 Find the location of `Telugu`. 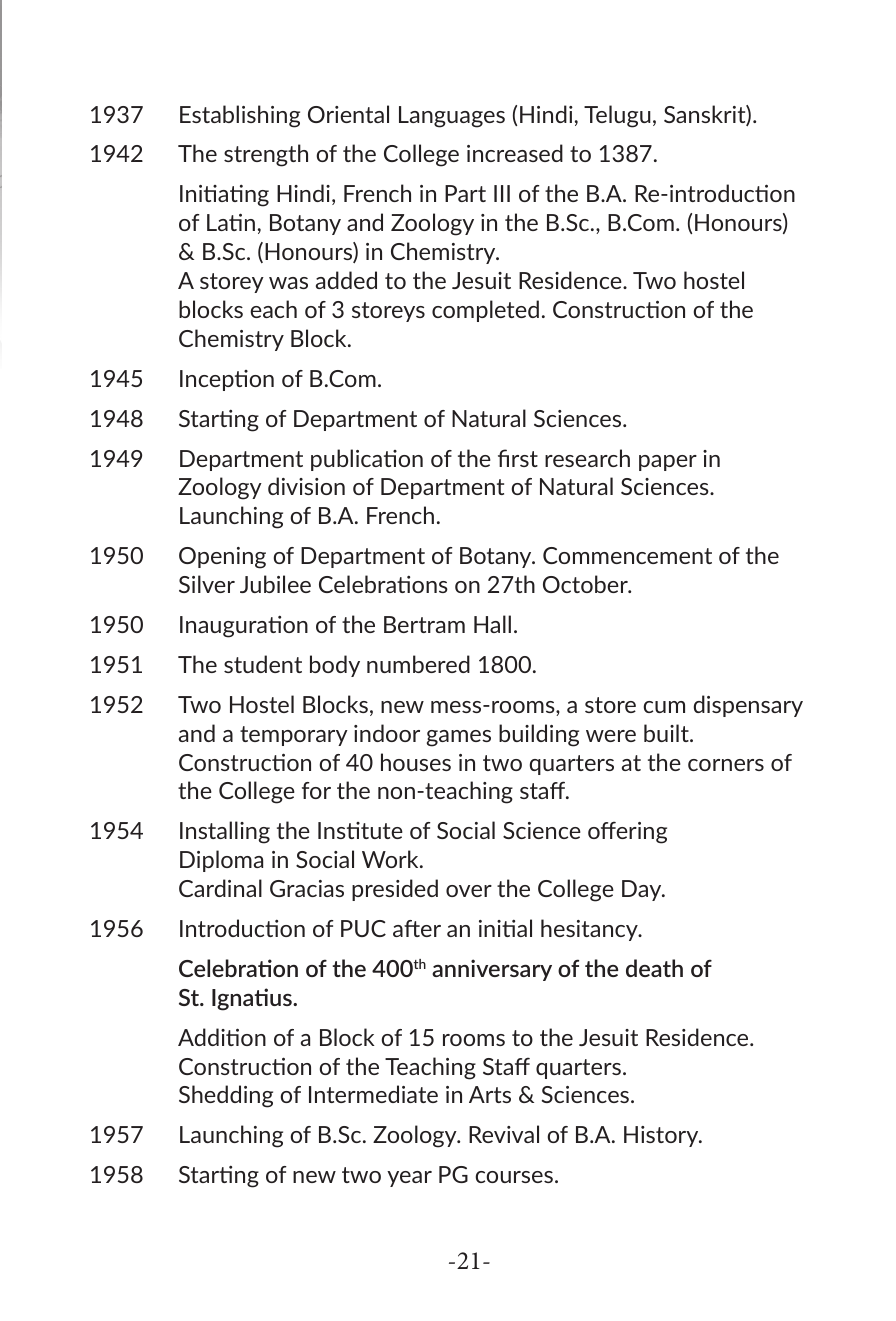

Telugu is located at coordinates (617, 116).
